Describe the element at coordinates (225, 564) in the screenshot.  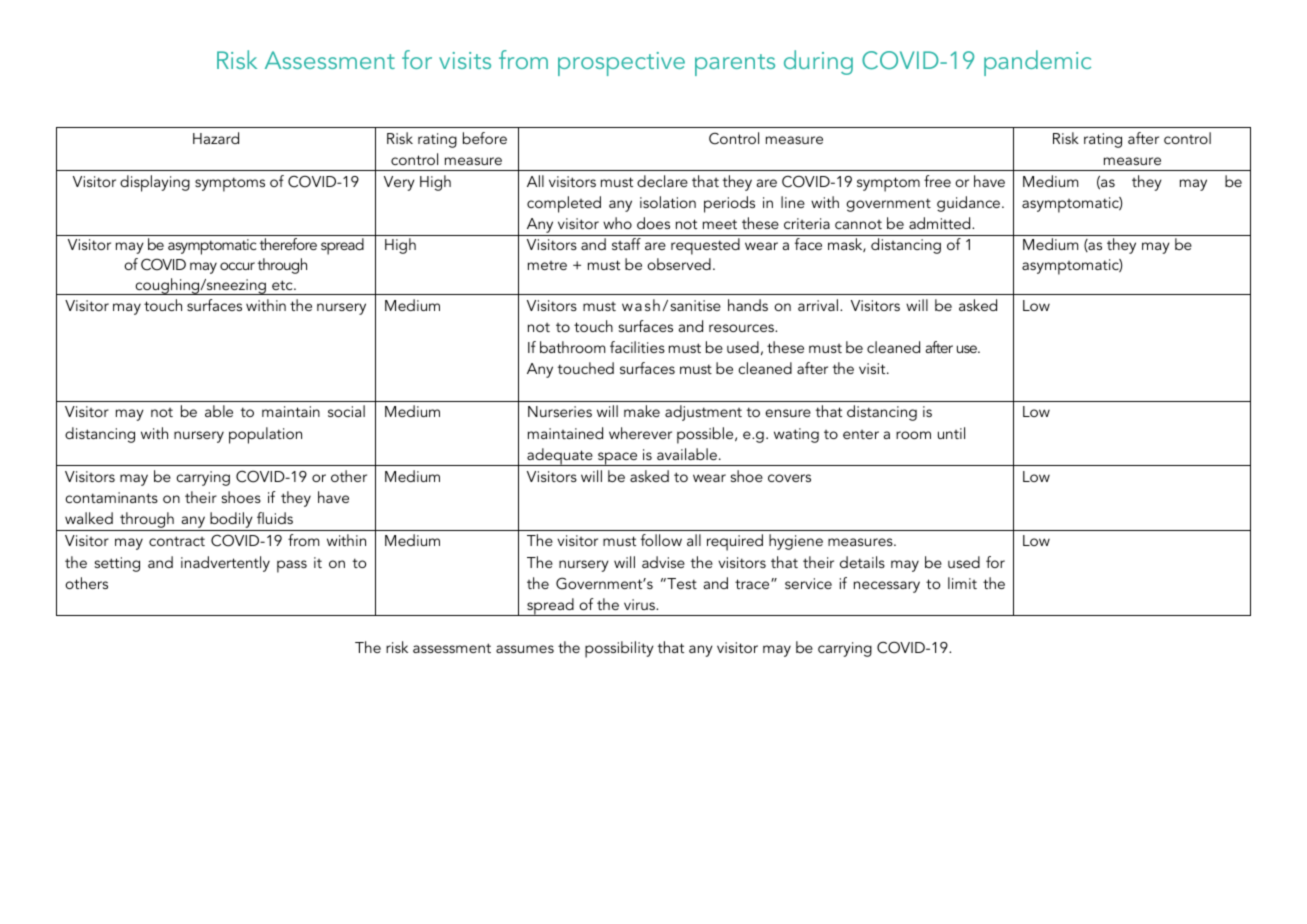
I see `inadvertently` at that location.
